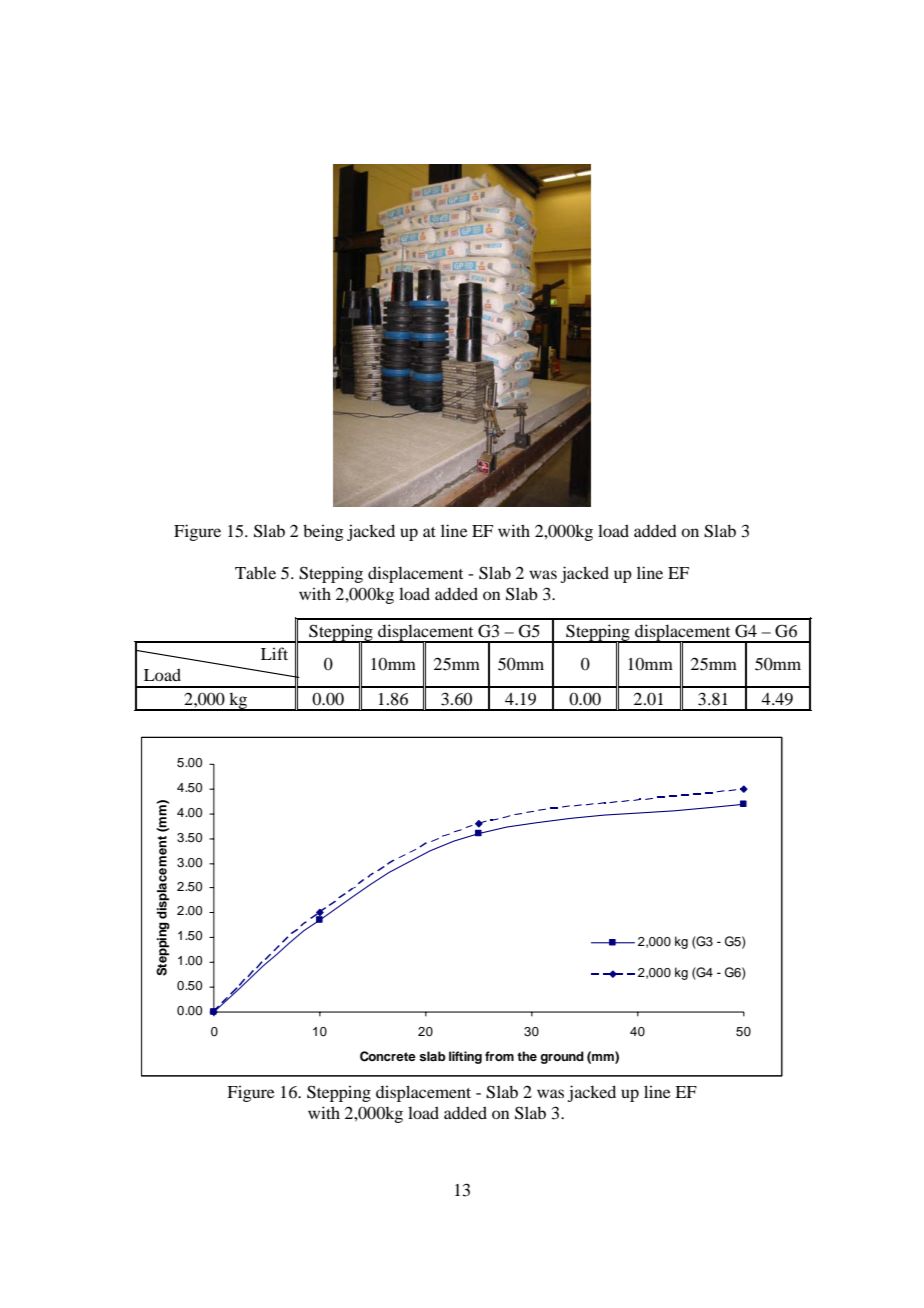 This screenshot has height=1308, width=924. I want to click on Table, so click(255, 572).
